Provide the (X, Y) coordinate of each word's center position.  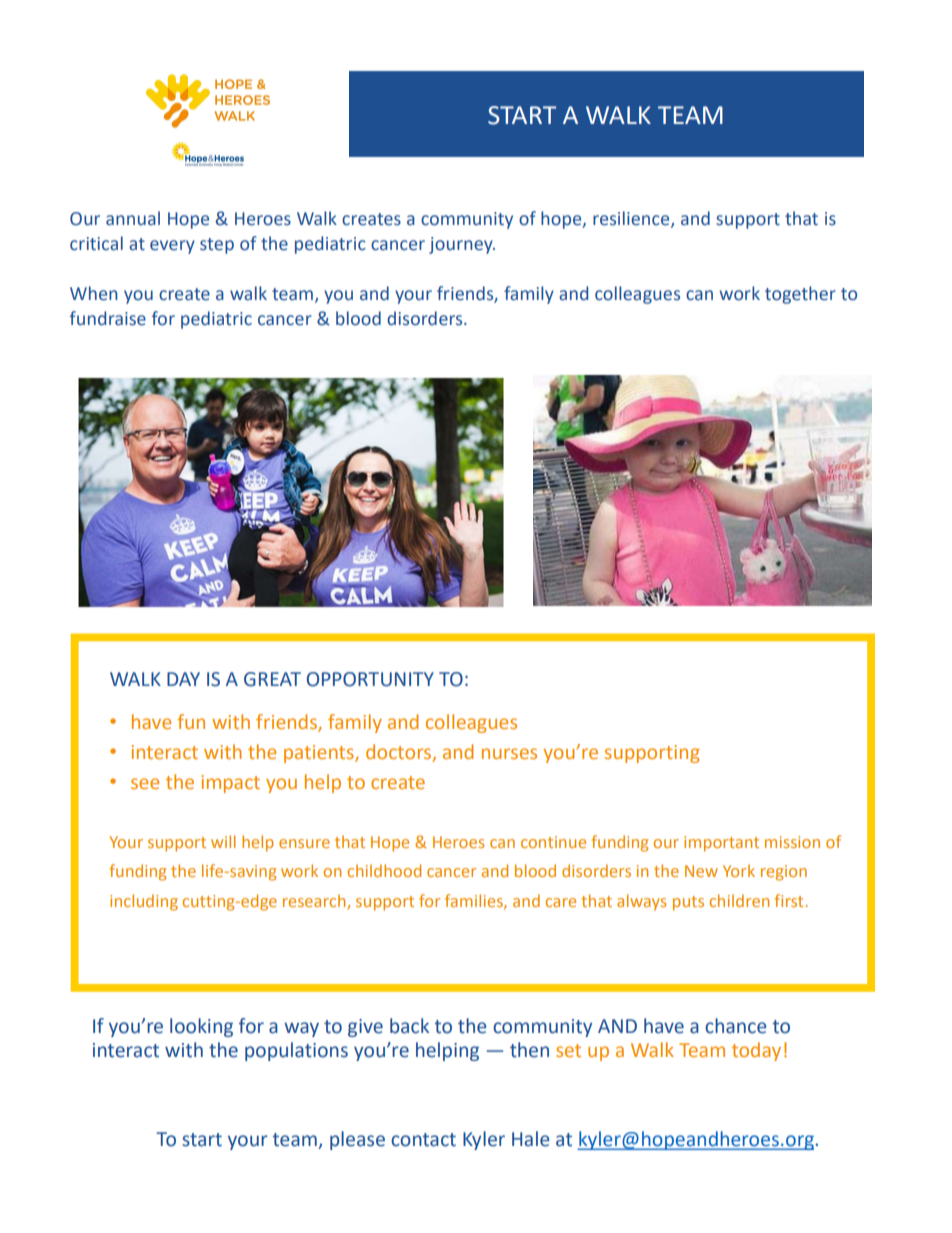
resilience (632, 219)
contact (423, 1140)
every (172, 247)
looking (201, 1027)
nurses (509, 753)
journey (462, 245)
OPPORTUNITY (370, 679)
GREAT (272, 679)
